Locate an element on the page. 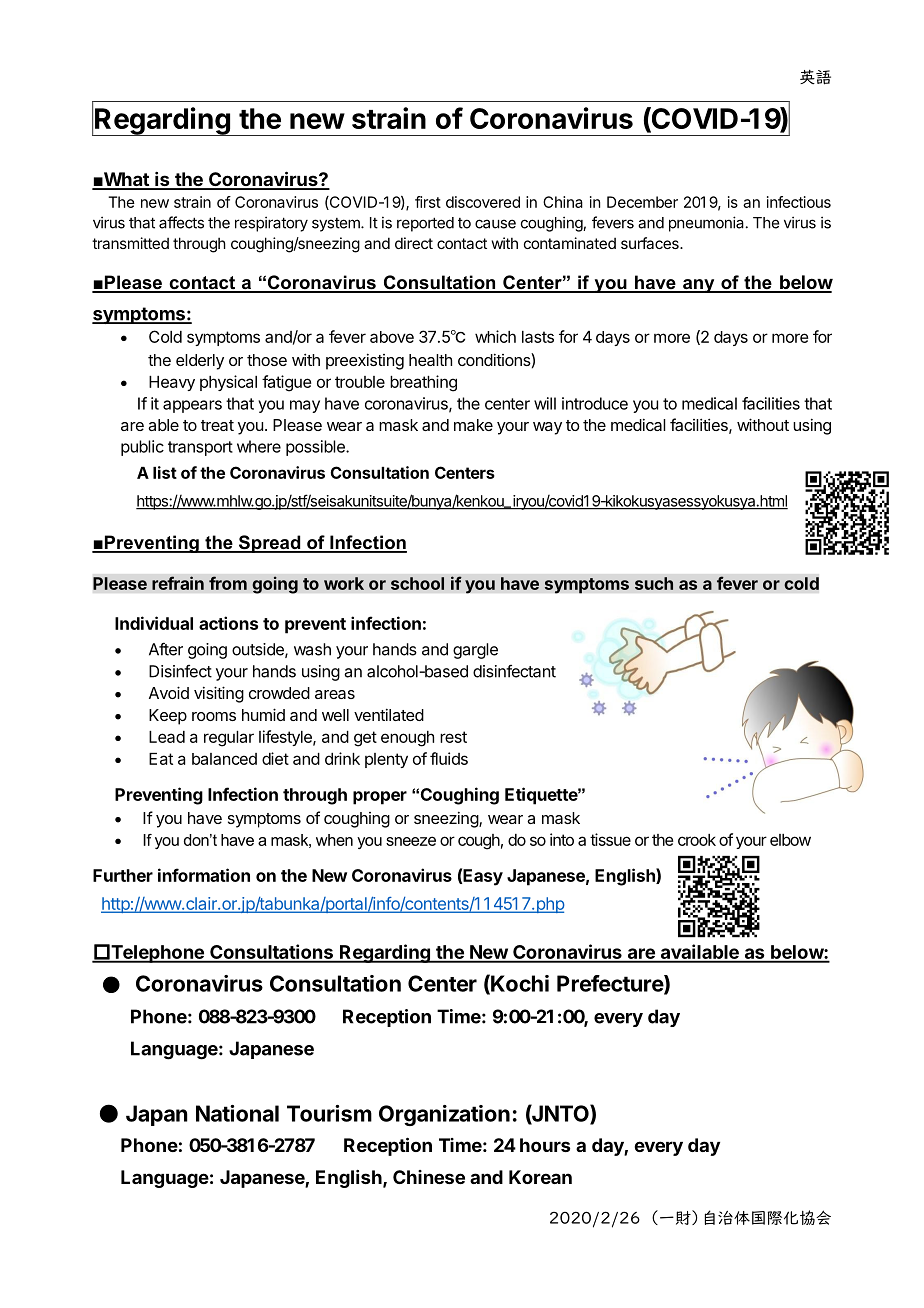 Image resolution: width=924 pixels, height=1308 pixels. visiting is located at coordinates (219, 694).
